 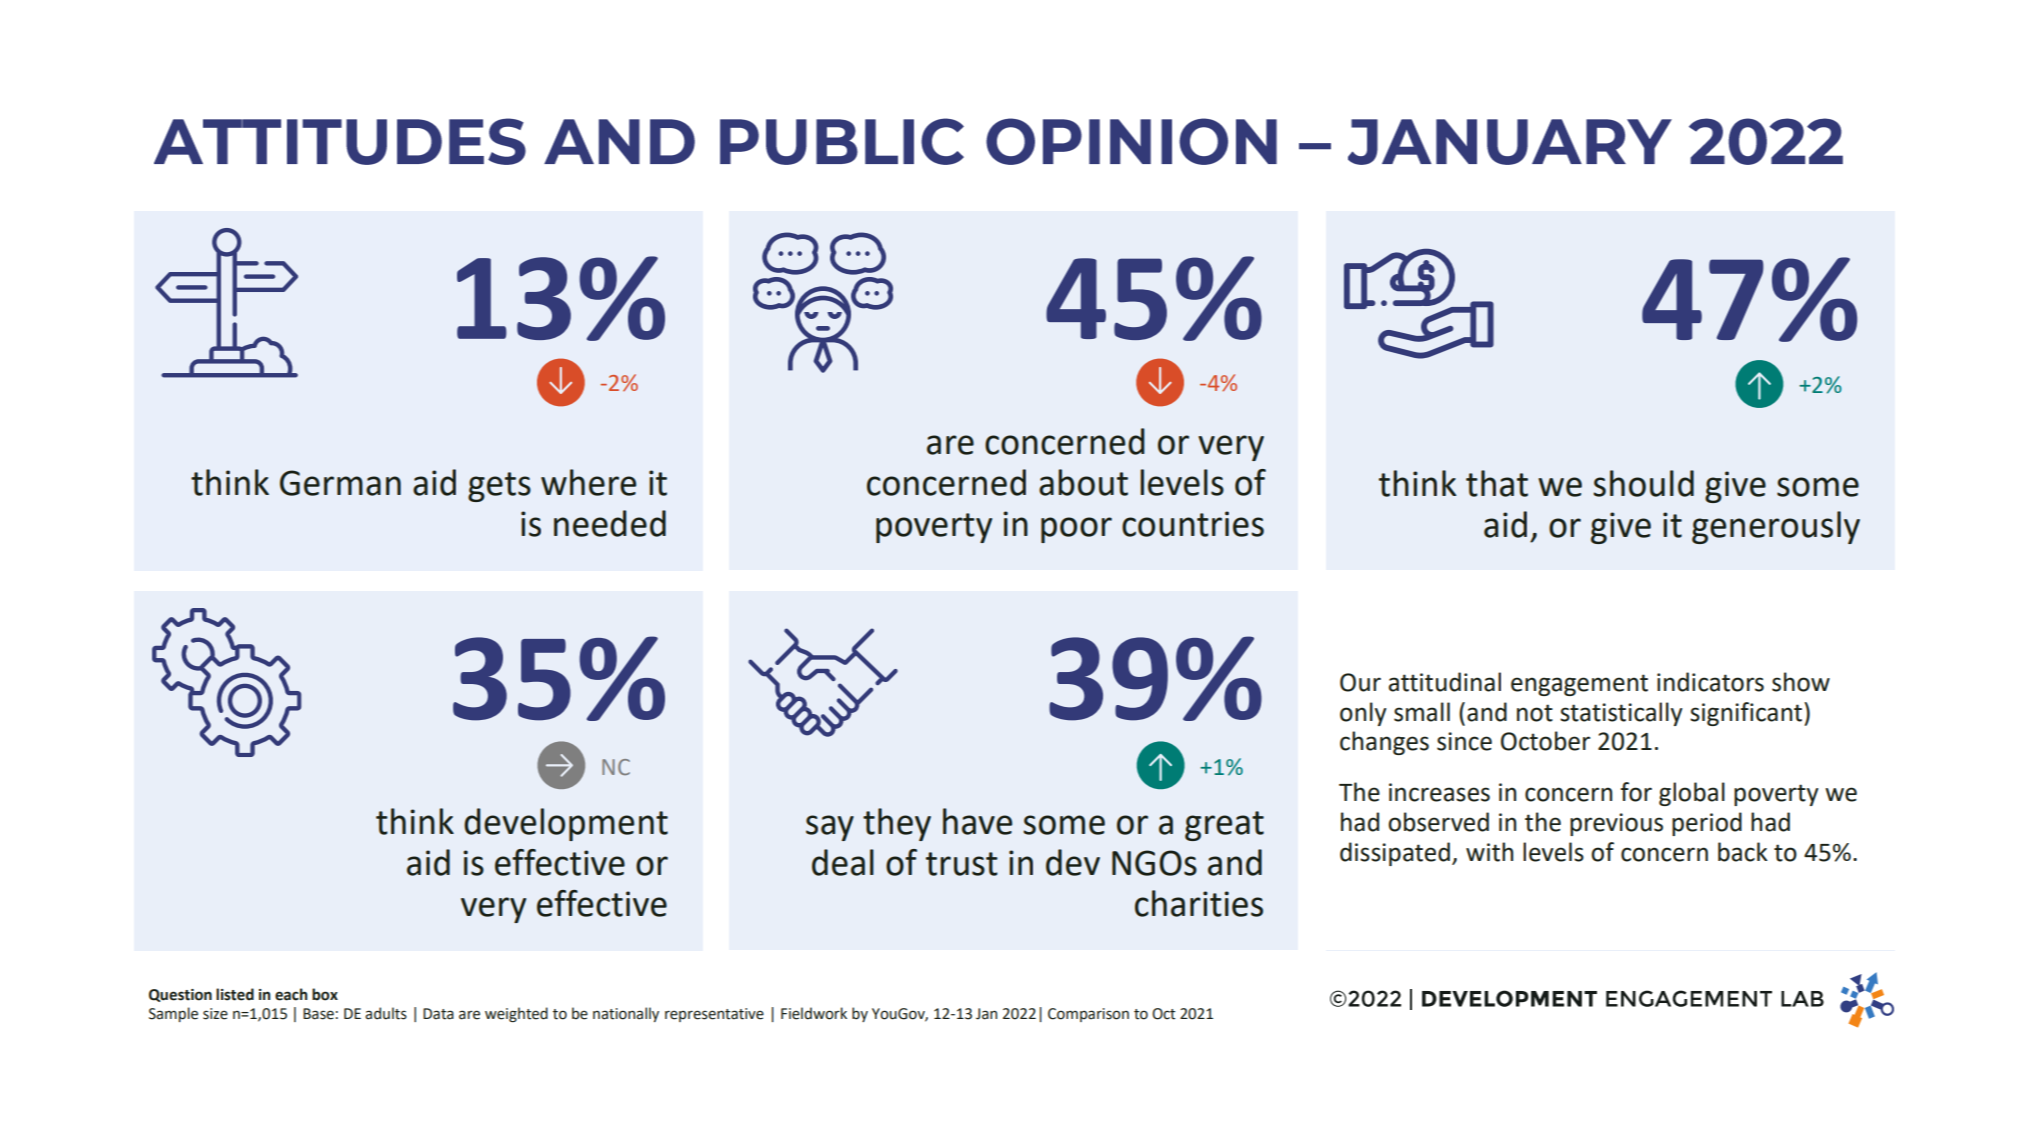 What do you see at coordinates (1489, 852) in the screenshot?
I see `with` at bounding box center [1489, 852].
